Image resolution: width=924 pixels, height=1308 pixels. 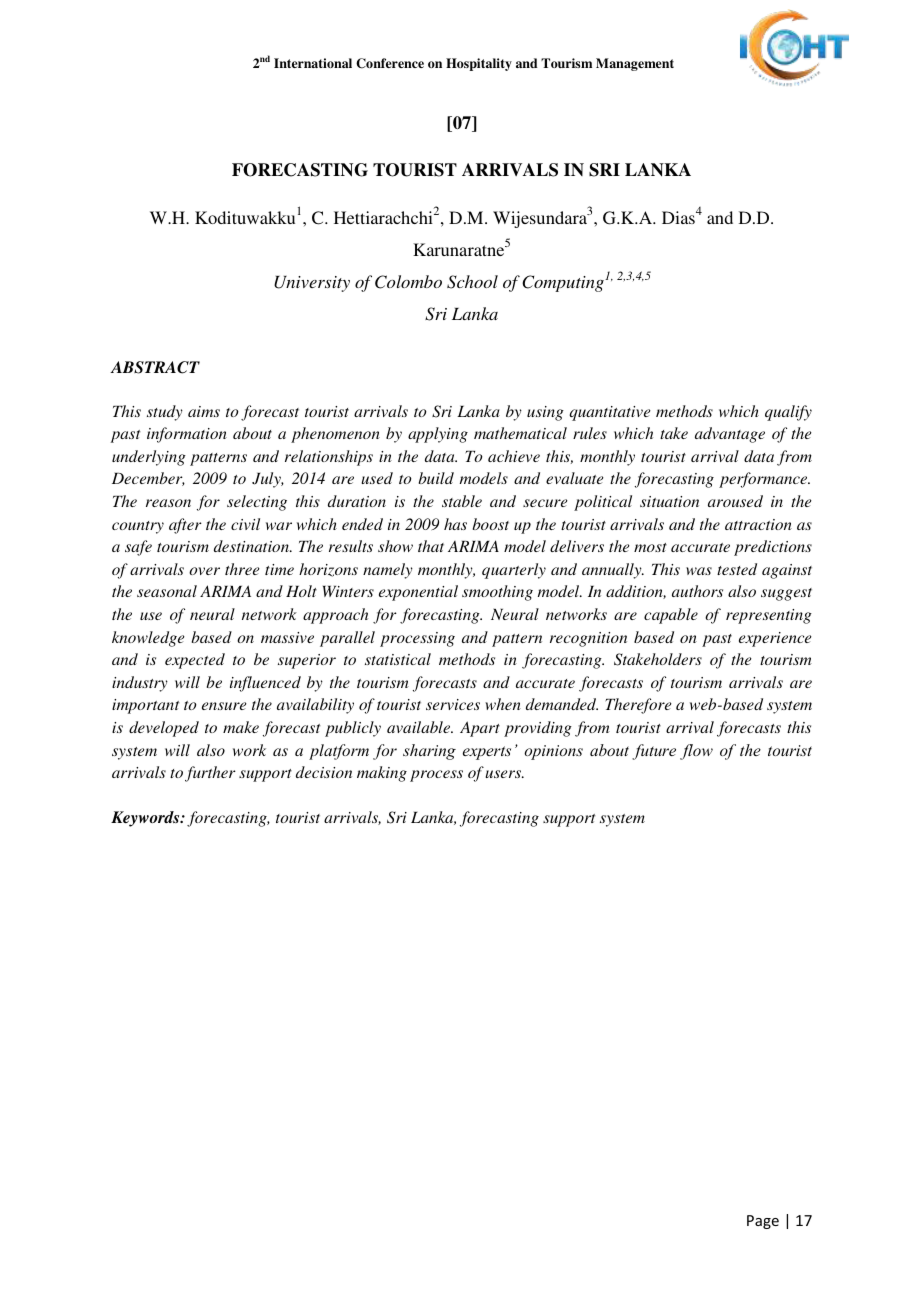 What do you see at coordinates (210, 774) in the page?
I see `further` at bounding box center [210, 774].
